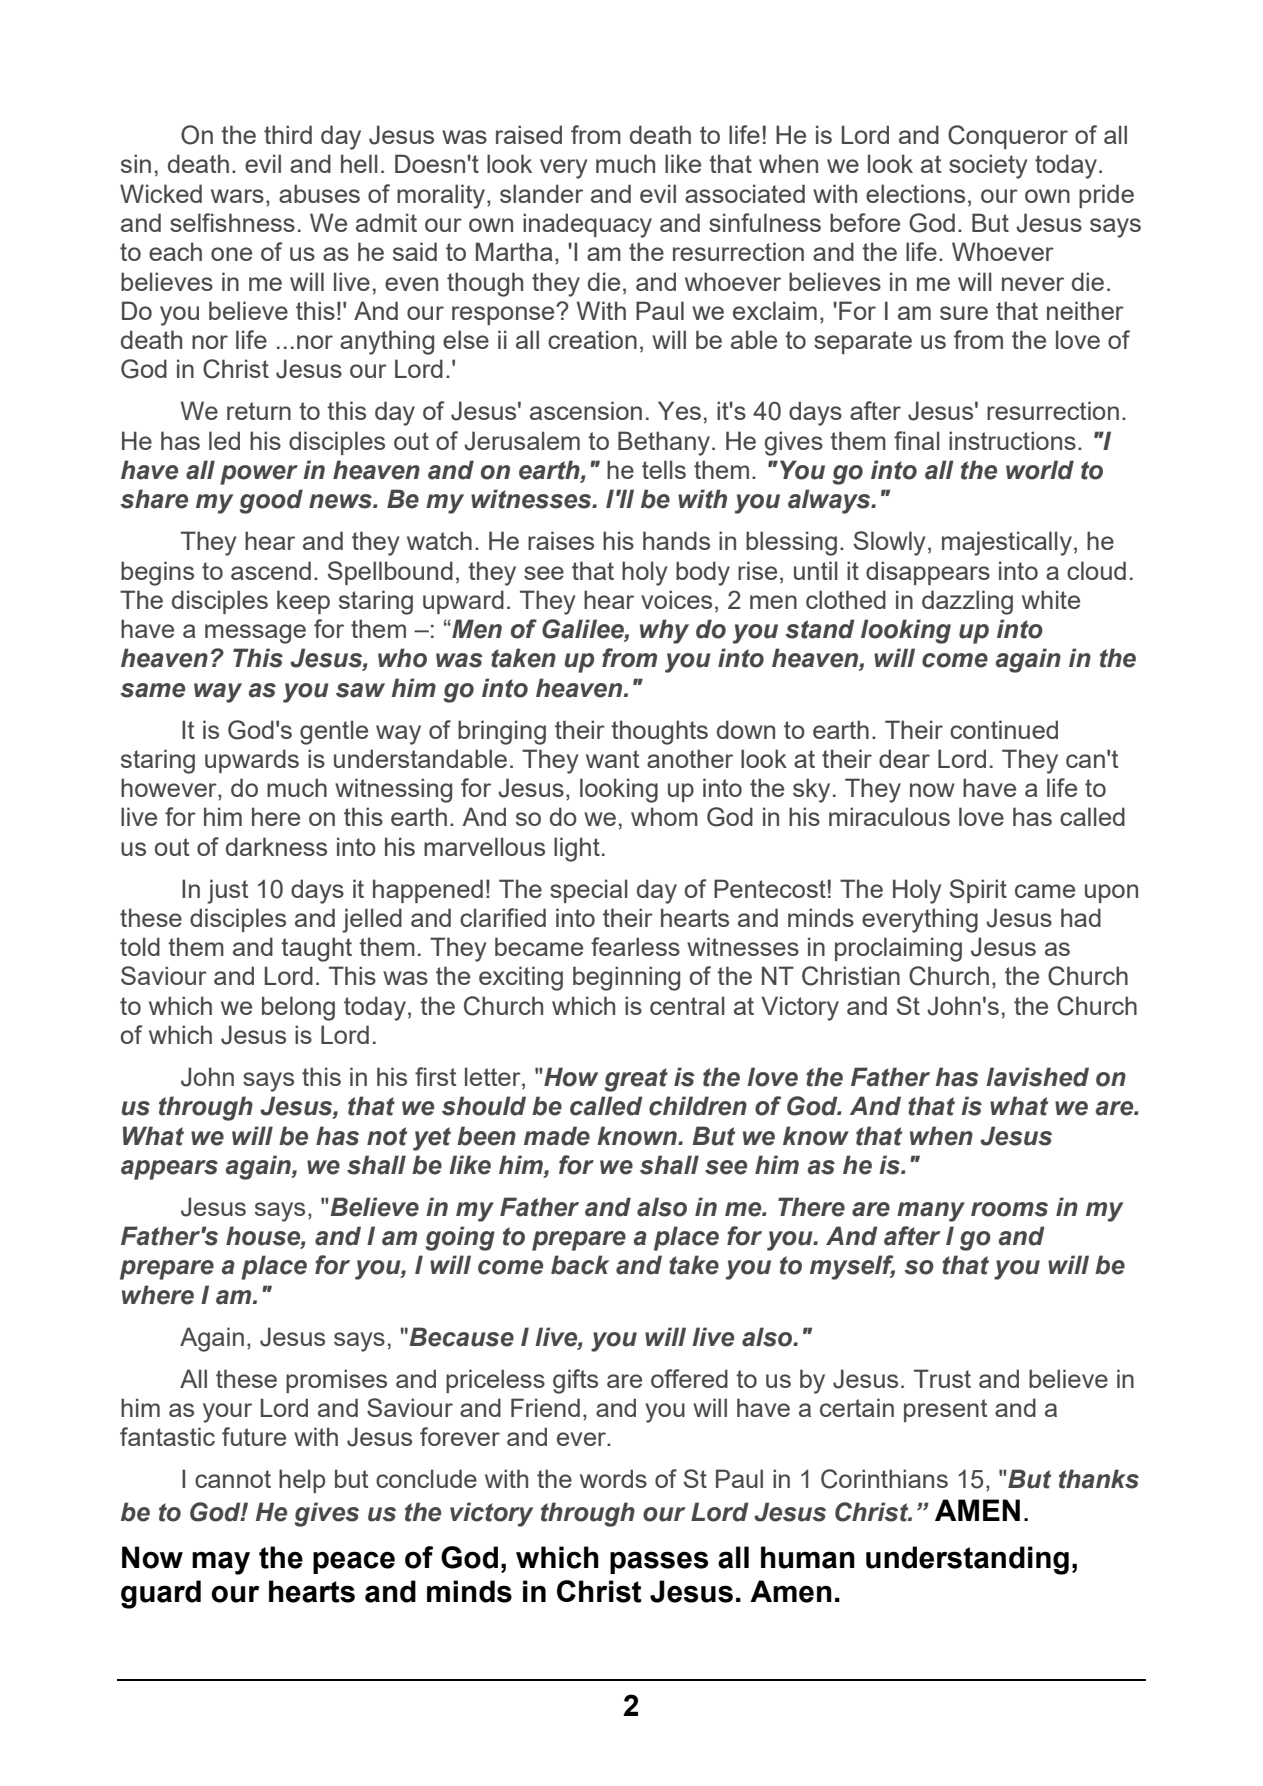  What do you see at coordinates (664, 631) in the screenshot?
I see `why` at bounding box center [664, 631].
